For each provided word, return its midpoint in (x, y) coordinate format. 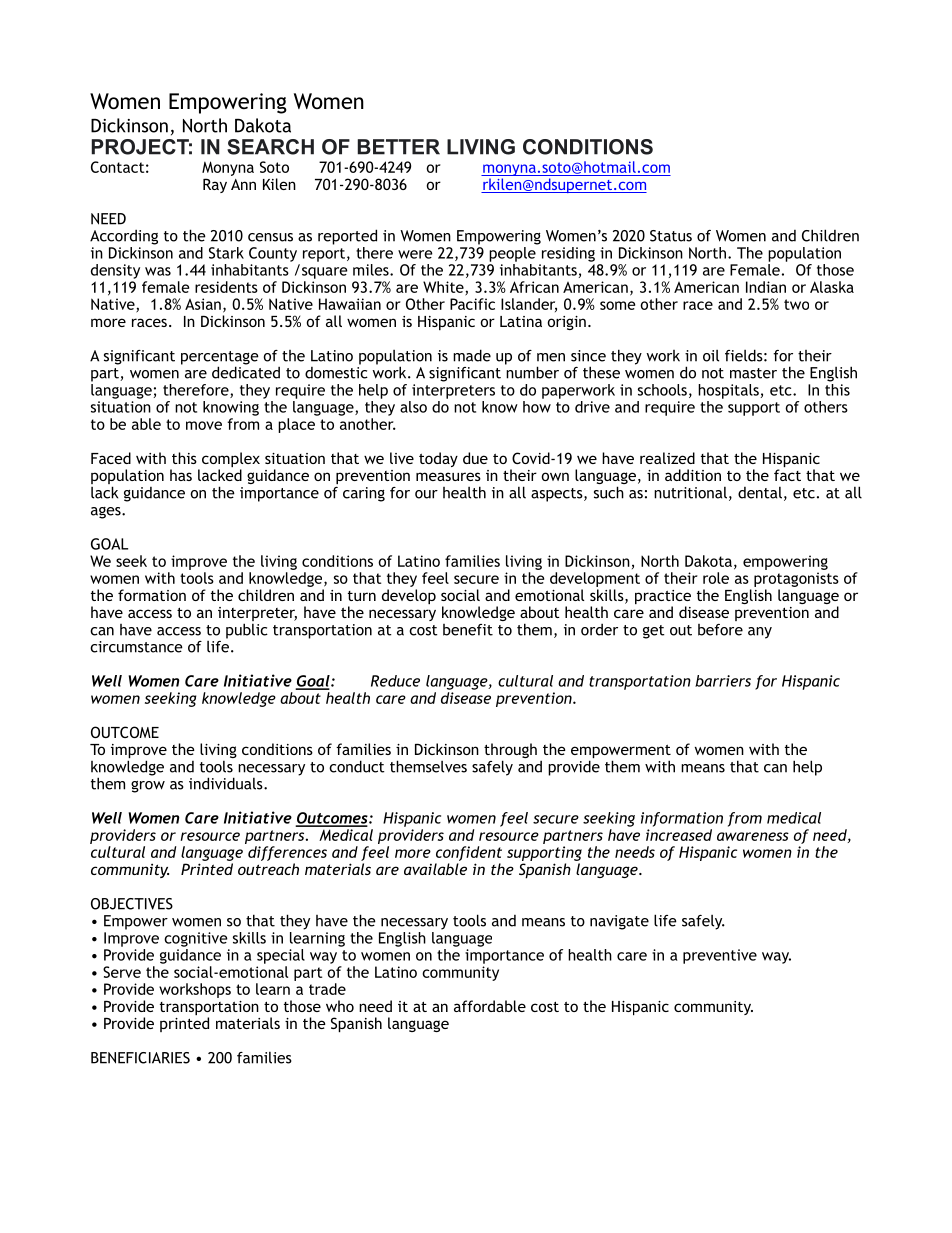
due (475, 458)
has (181, 475)
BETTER (398, 147)
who (340, 1006)
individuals (227, 783)
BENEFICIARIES (140, 1058)
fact (787, 475)
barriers (723, 681)
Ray (215, 185)
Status (671, 236)
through (510, 752)
